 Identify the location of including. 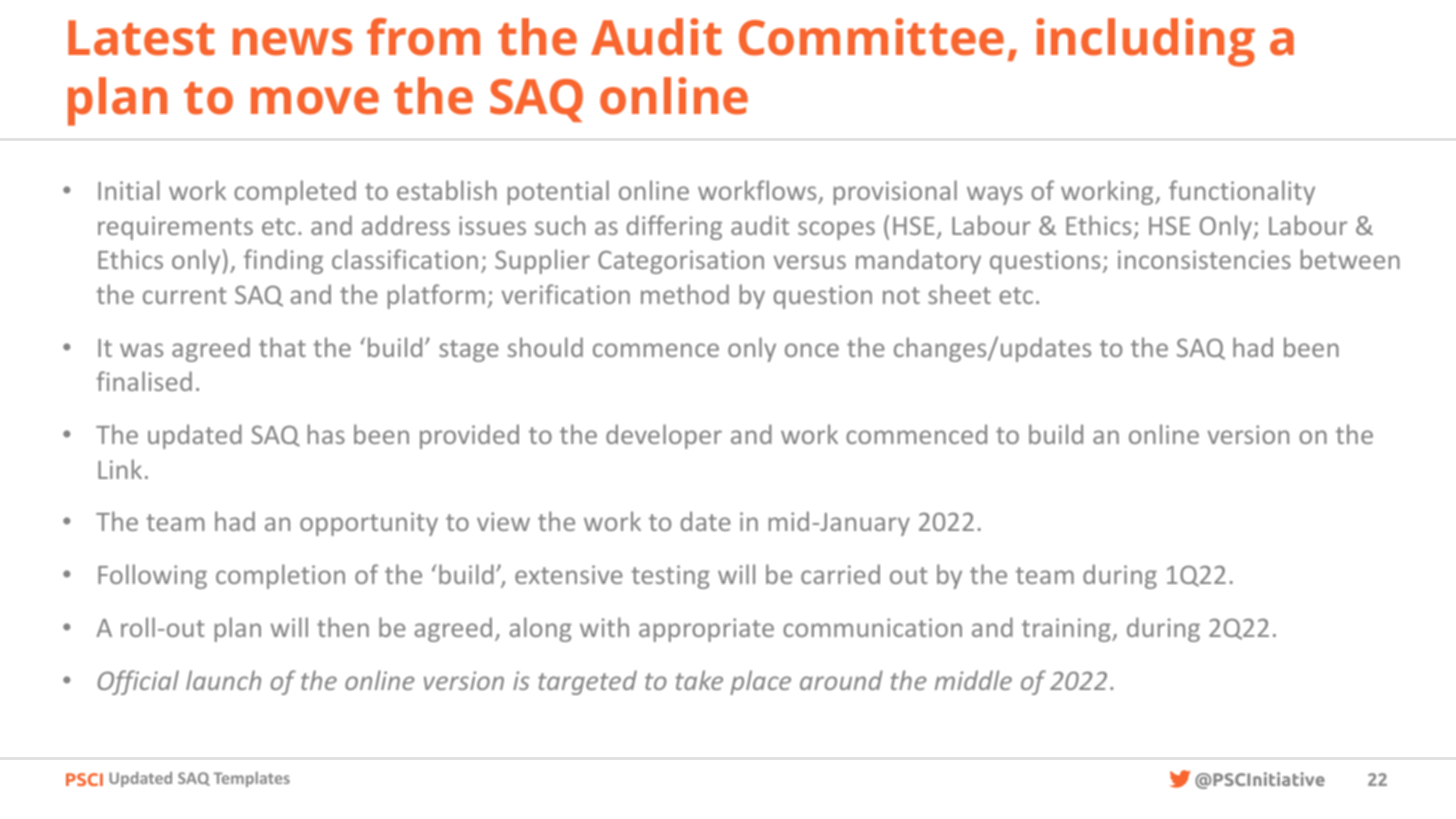
(1145, 42).
